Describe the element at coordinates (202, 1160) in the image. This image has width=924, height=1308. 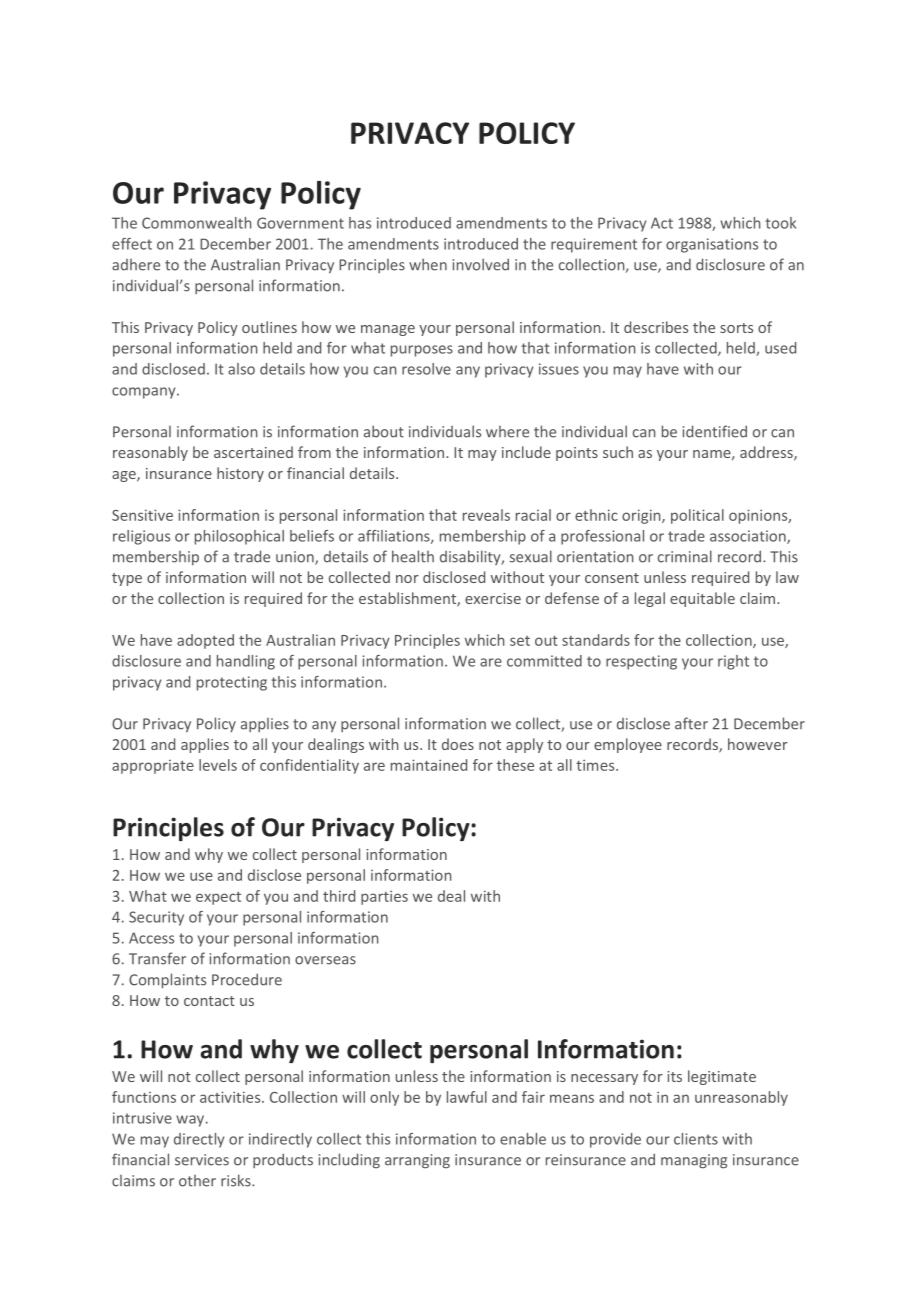
I see `services` at that location.
